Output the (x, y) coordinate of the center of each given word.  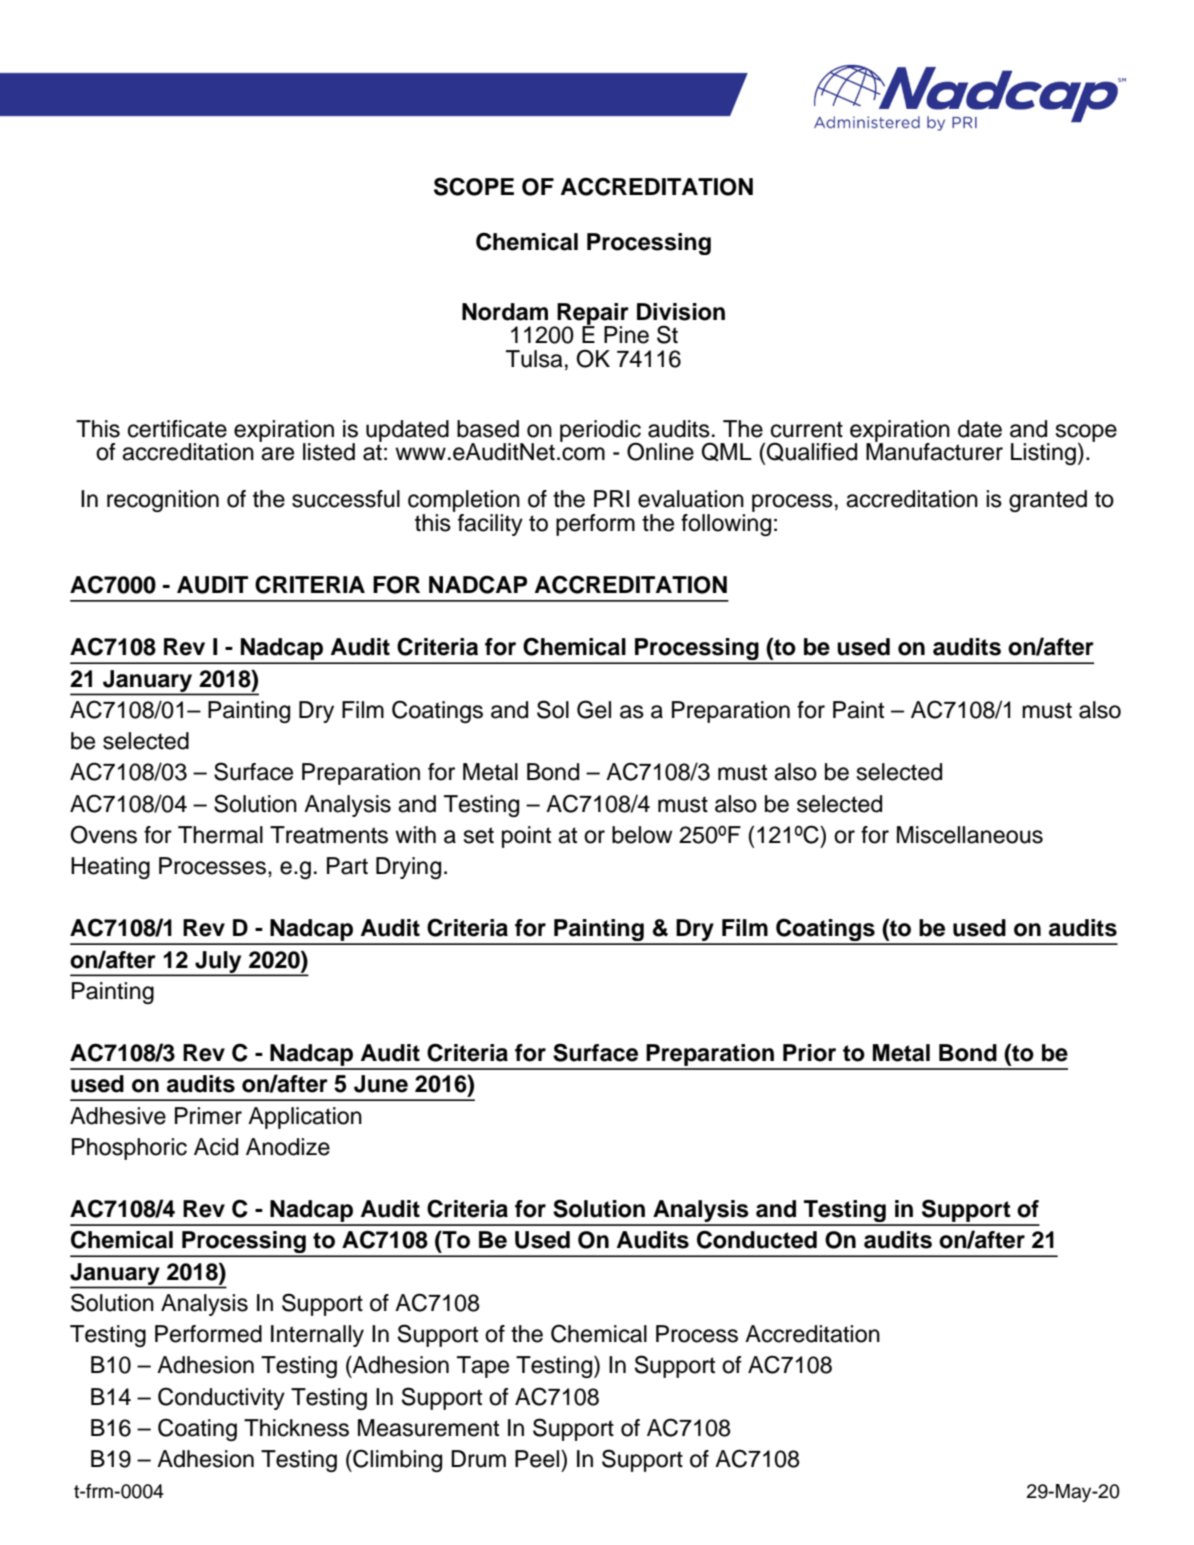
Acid (216, 1147)
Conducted (757, 1239)
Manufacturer (934, 451)
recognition (163, 501)
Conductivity (221, 1398)
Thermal (220, 835)
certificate (177, 429)
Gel (594, 709)
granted (1048, 501)
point (526, 837)
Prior (809, 1053)
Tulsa (534, 359)
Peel (538, 1459)
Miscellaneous (970, 835)
